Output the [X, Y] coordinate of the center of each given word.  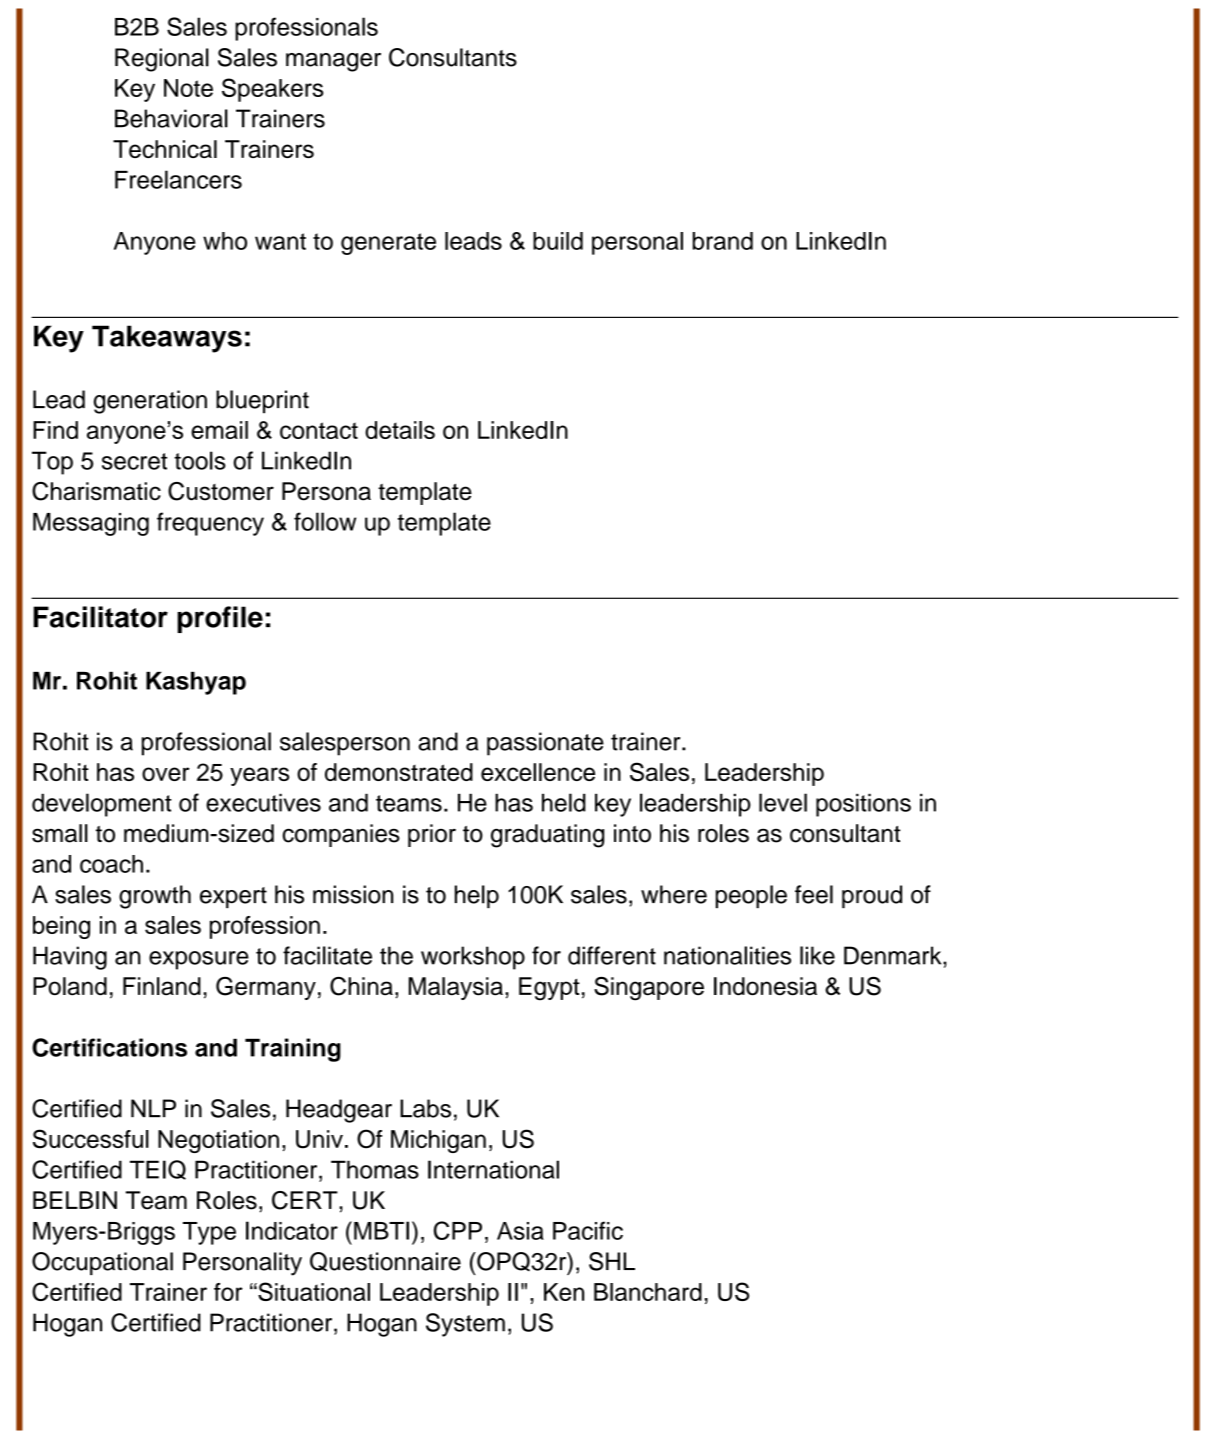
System [465, 1325]
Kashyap [196, 683]
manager [333, 62]
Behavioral [171, 118]
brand [723, 241]
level [783, 802]
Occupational [102, 1263]
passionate [545, 744]
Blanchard [648, 1292]
